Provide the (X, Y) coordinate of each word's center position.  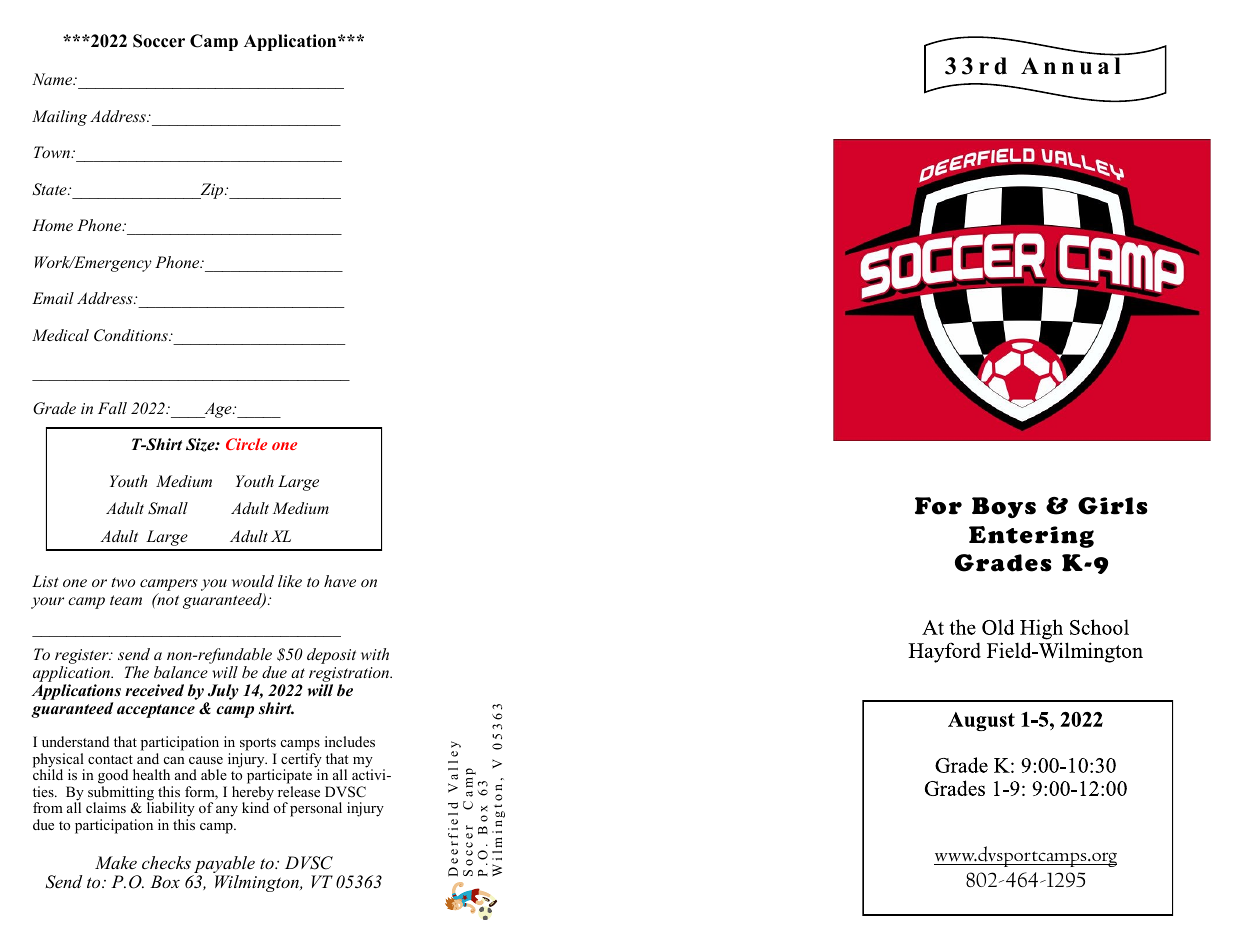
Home (52, 225)
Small (168, 508)
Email (53, 298)
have (340, 581)
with (375, 654)
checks (166, 862)
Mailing (59, 118)
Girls (1113, 506)
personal (316, 809)
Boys (1004, 507)
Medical (60, 335)
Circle (246, 444)
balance (181, 672)
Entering (1031, 537)
